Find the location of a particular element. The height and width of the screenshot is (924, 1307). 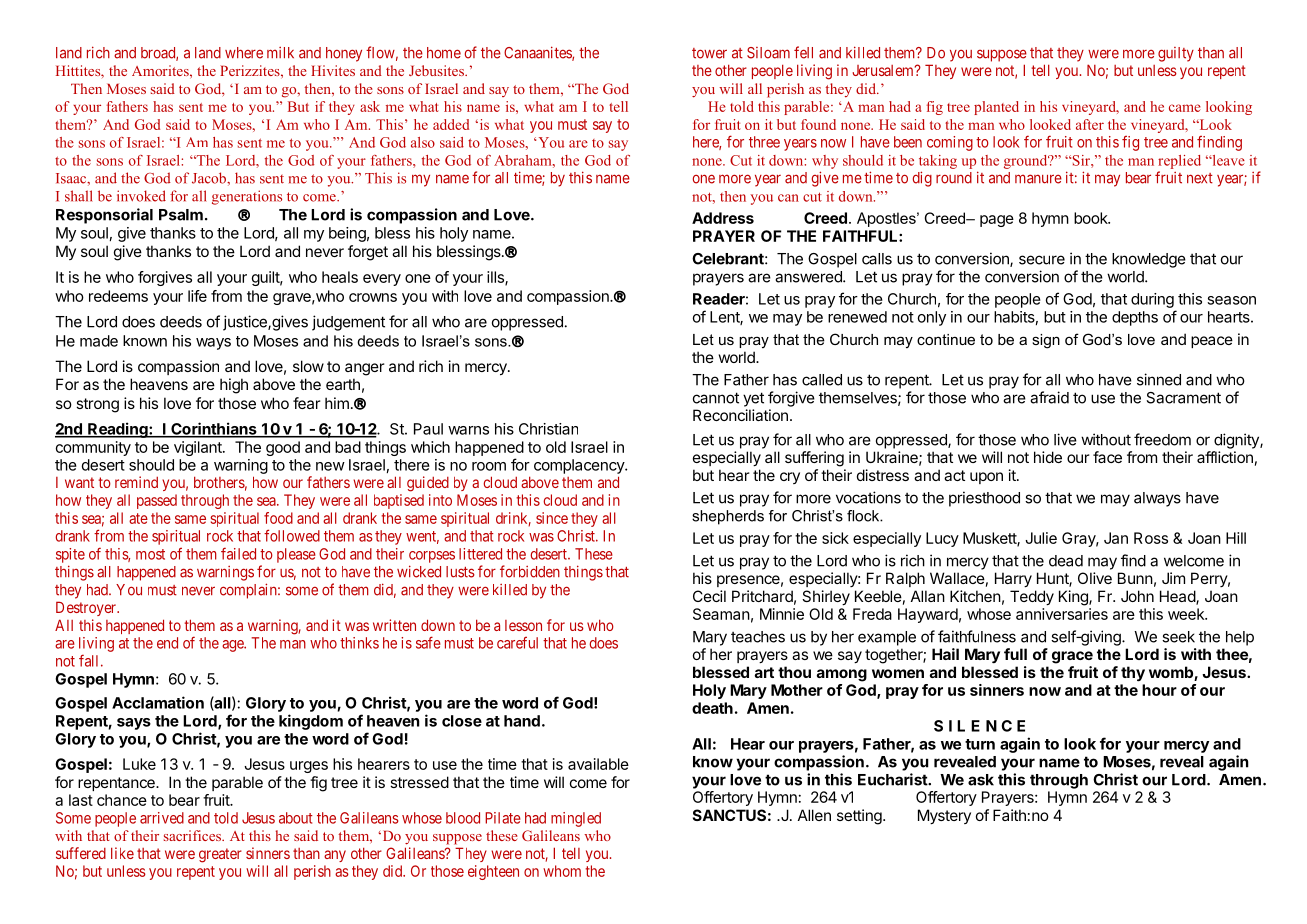

secure is located at coordinates (1042, 260).
